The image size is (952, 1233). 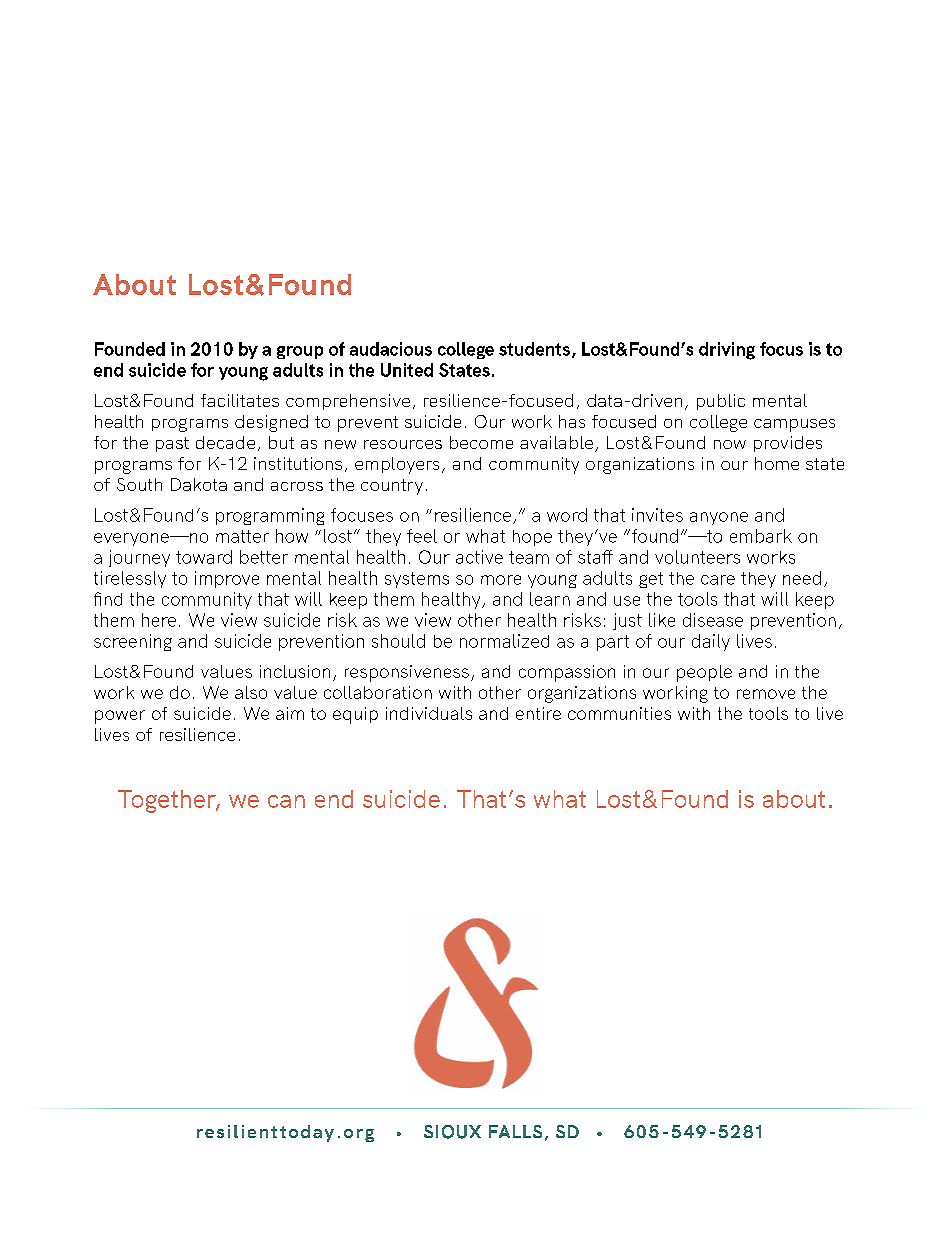 I want to click on toward, so click(x=204, y=557).
